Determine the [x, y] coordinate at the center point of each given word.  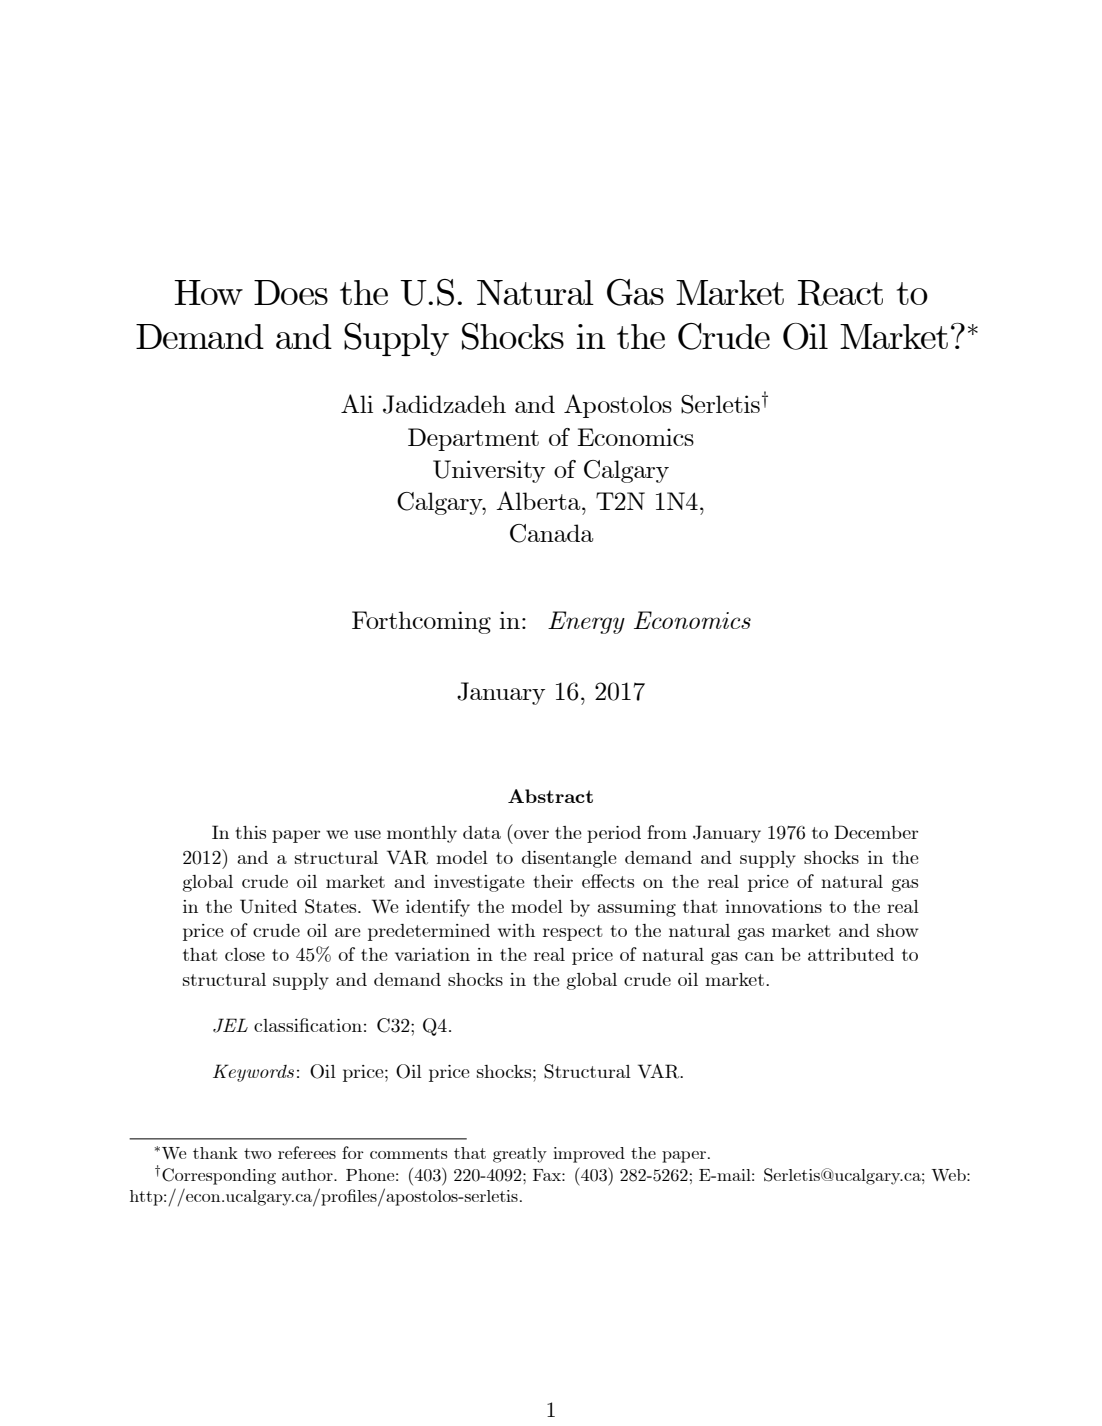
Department [473, 439]
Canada [551, 533]
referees [307, 1152]
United [268, 906]
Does [291, 292]
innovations [773, 906]
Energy [586, 622]
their [553, 881]
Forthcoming [421, 622]
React [840, 293]
